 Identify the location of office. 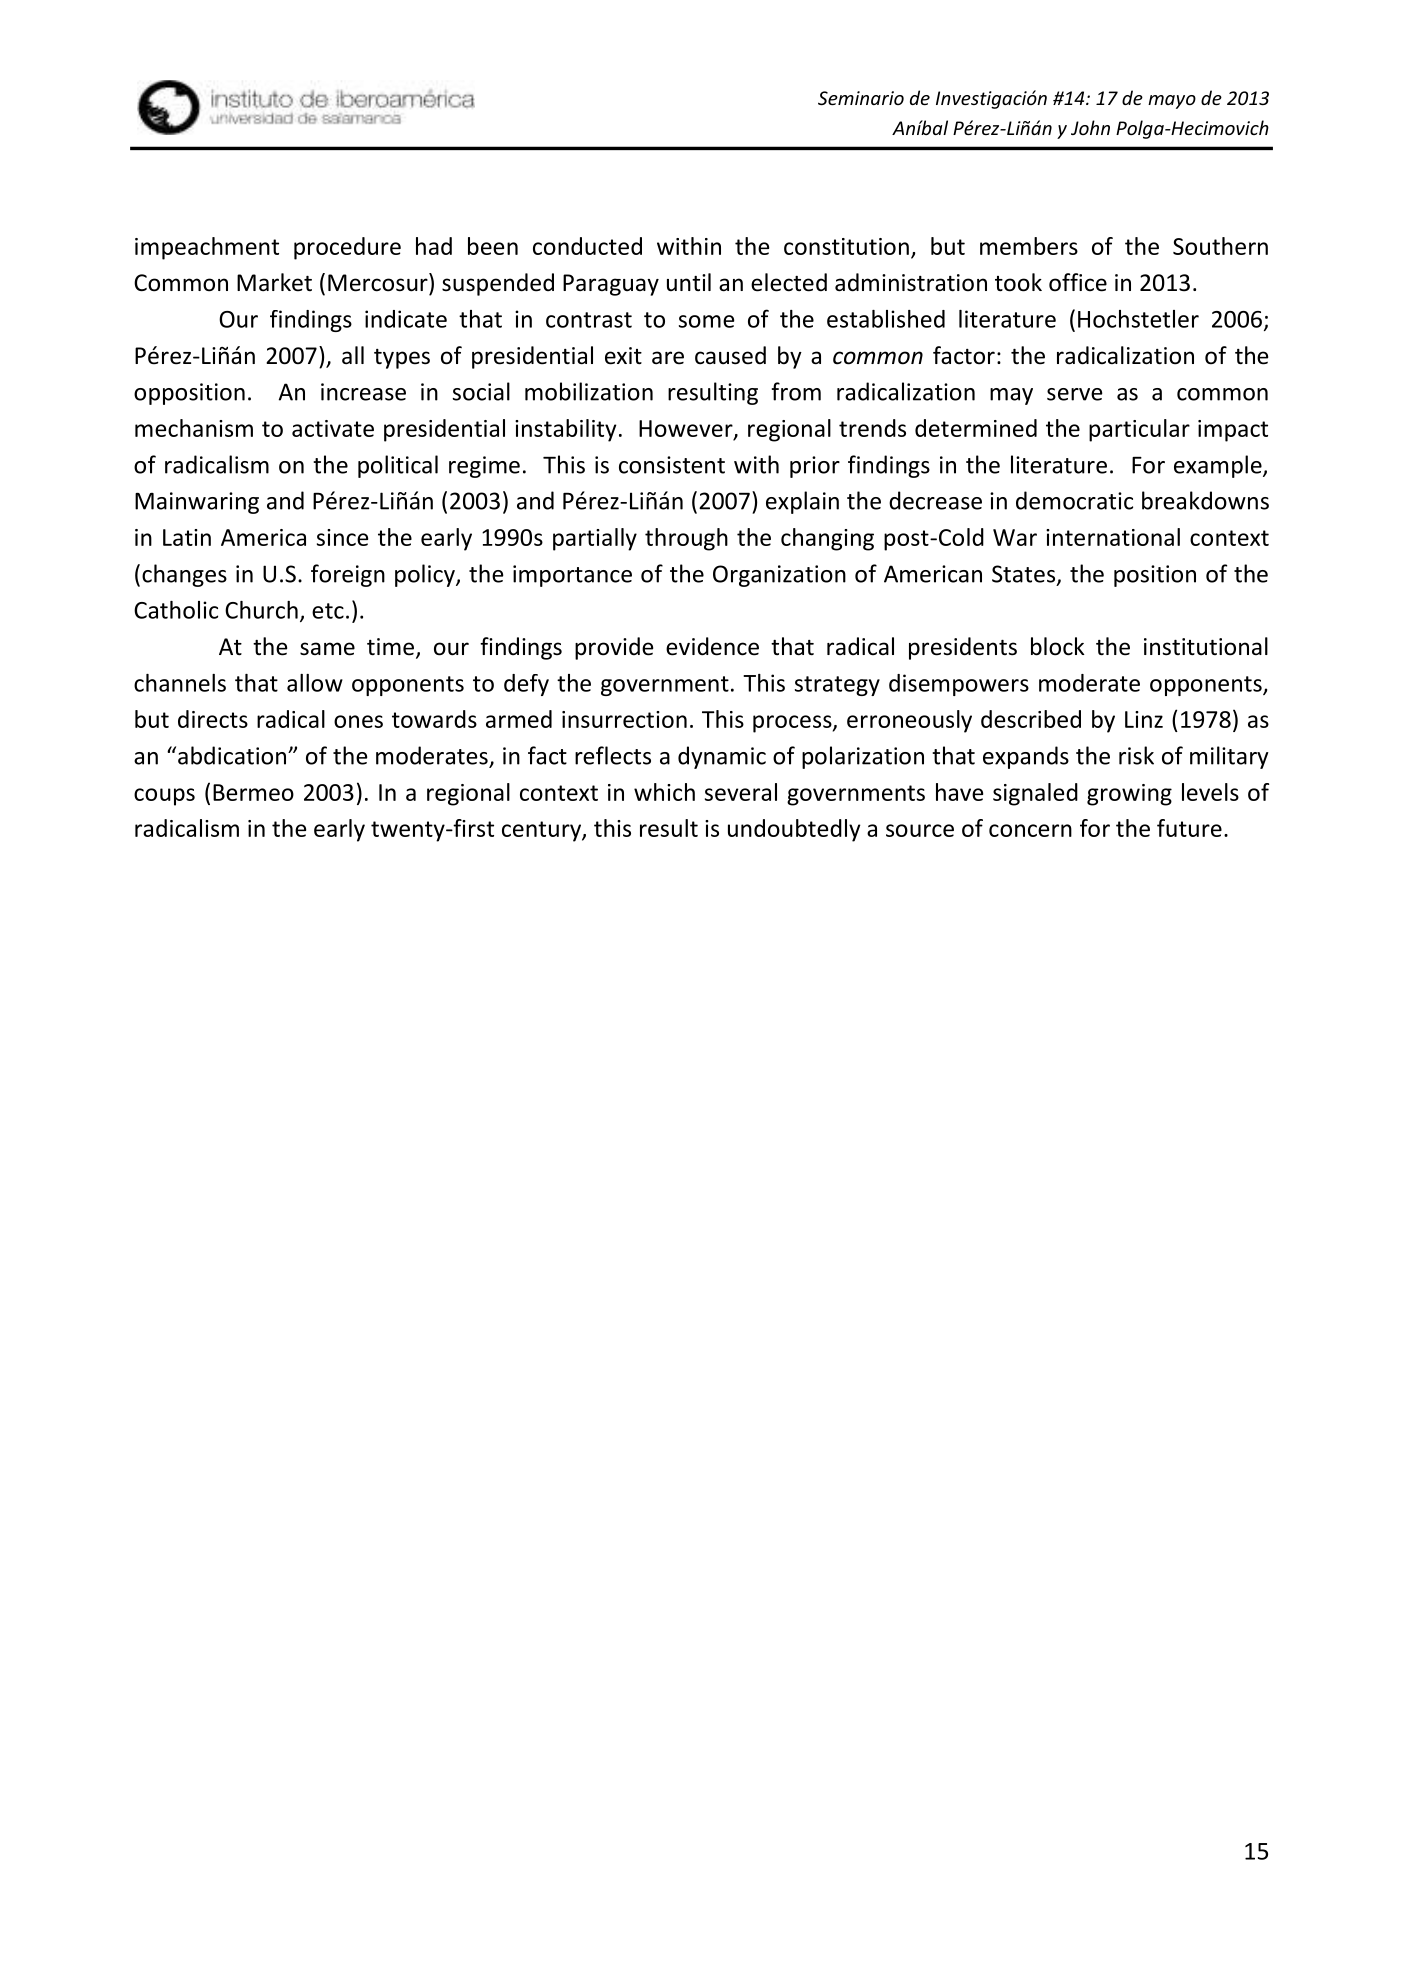
(1078, 282).
